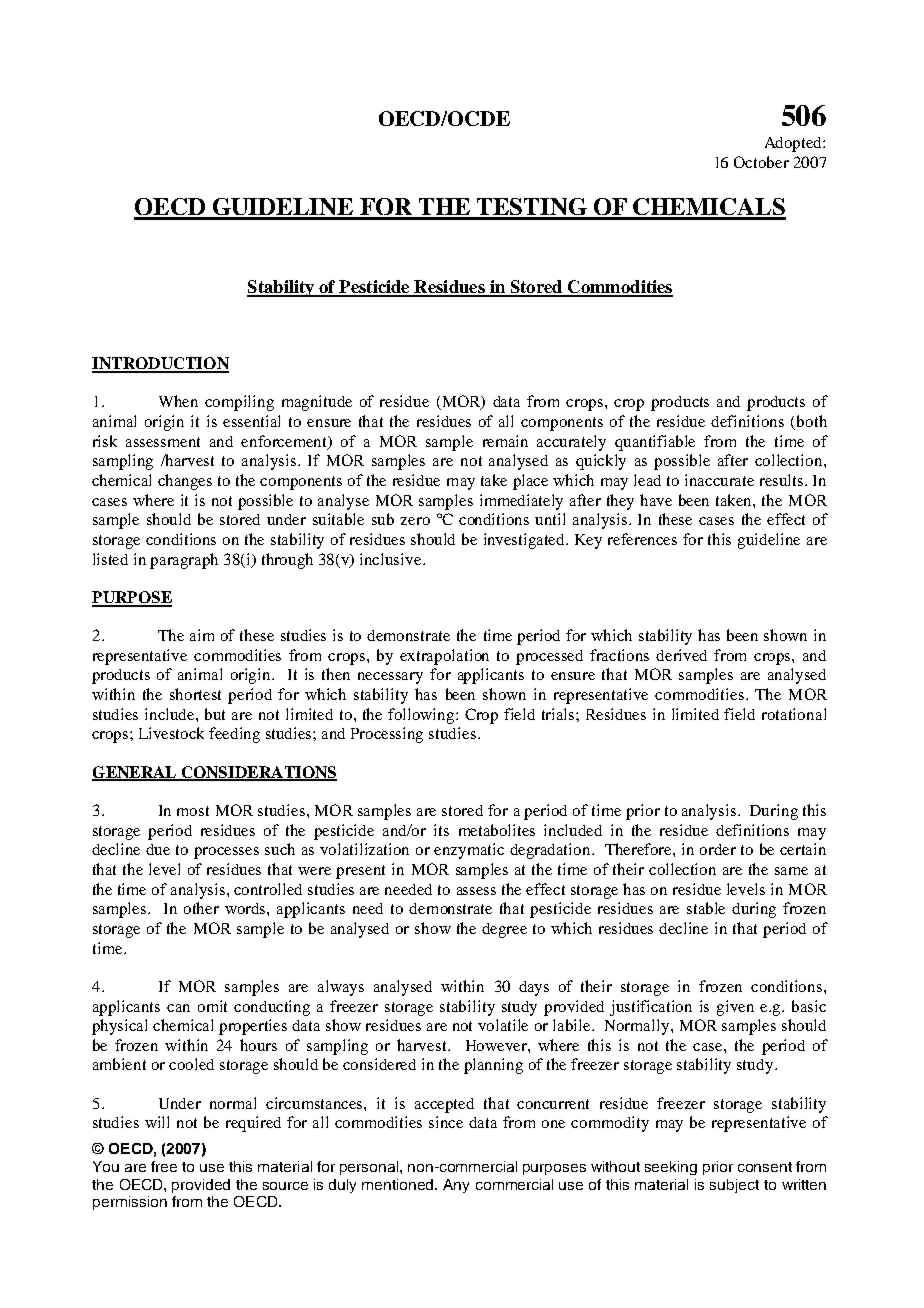 This screenshot has height=1308, width=924. What do you see at coordinates (160, 364) in the screenshot?
I see `INTRODUCTION` at bounding box center [160, 364].
